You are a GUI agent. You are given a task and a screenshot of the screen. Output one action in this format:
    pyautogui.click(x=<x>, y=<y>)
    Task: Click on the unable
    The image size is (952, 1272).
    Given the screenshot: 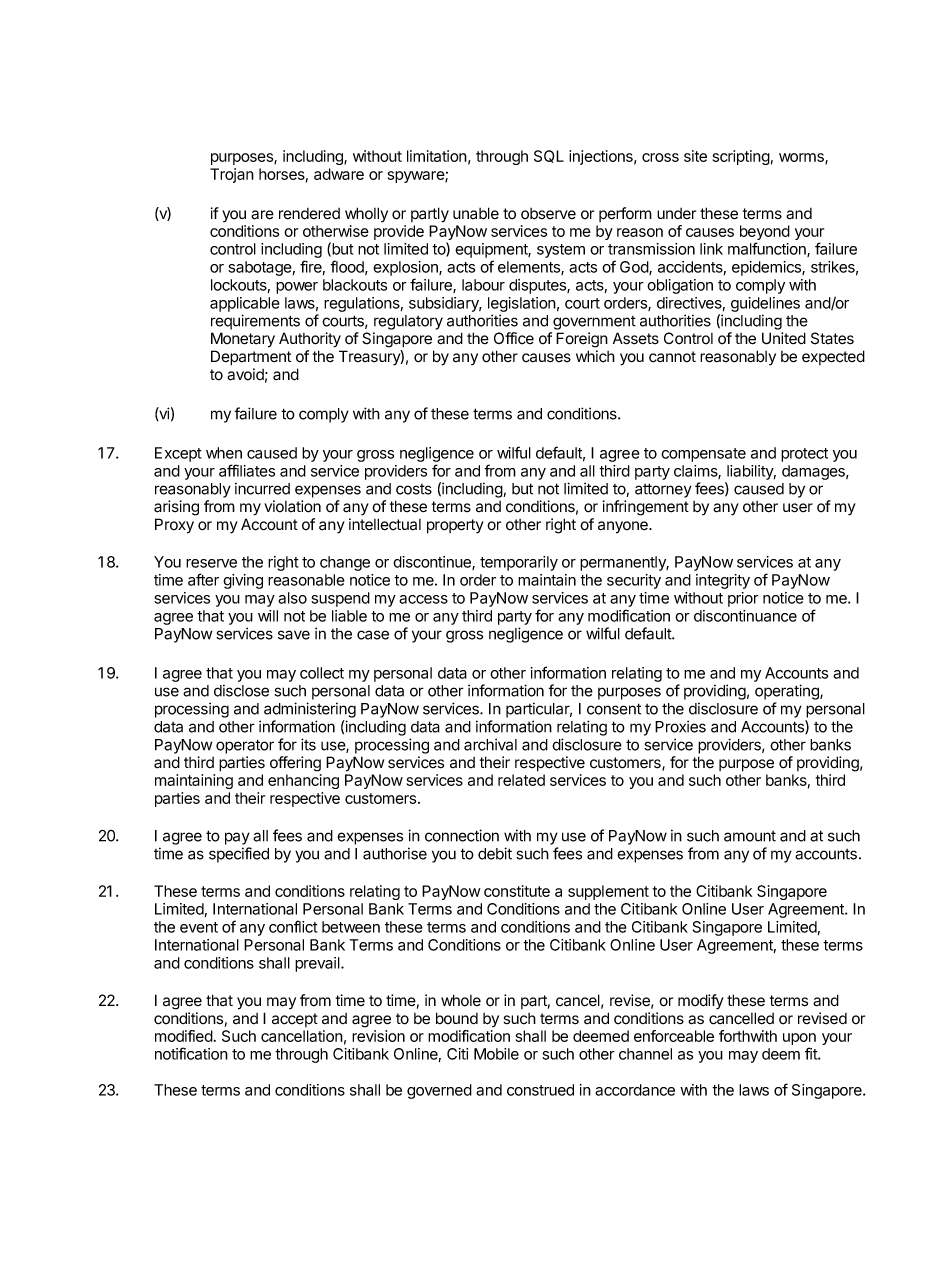 What is the action you would take?
    pyautogui.click(x=476, y=213)
